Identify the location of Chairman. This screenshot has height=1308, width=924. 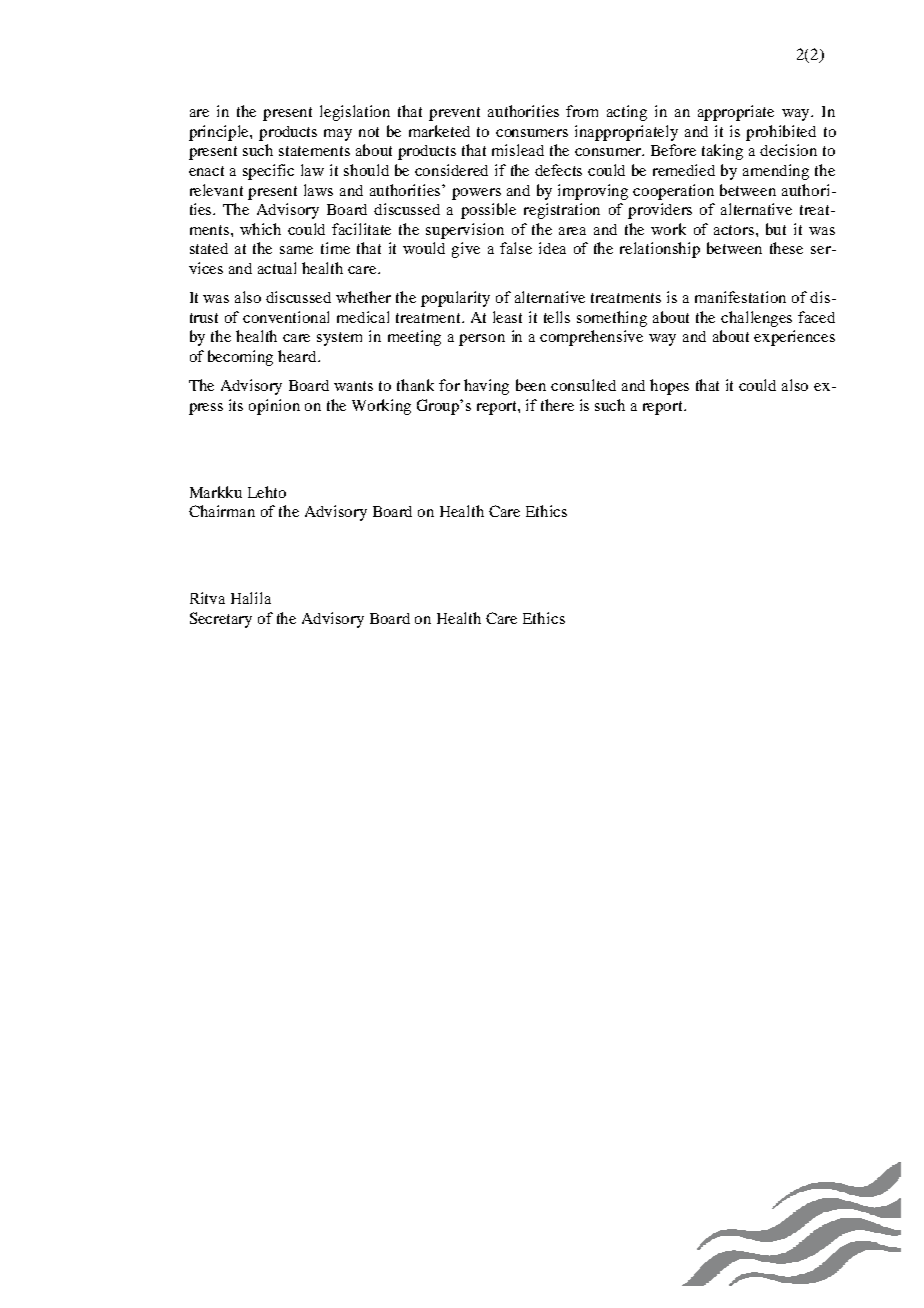
(222, 511).
